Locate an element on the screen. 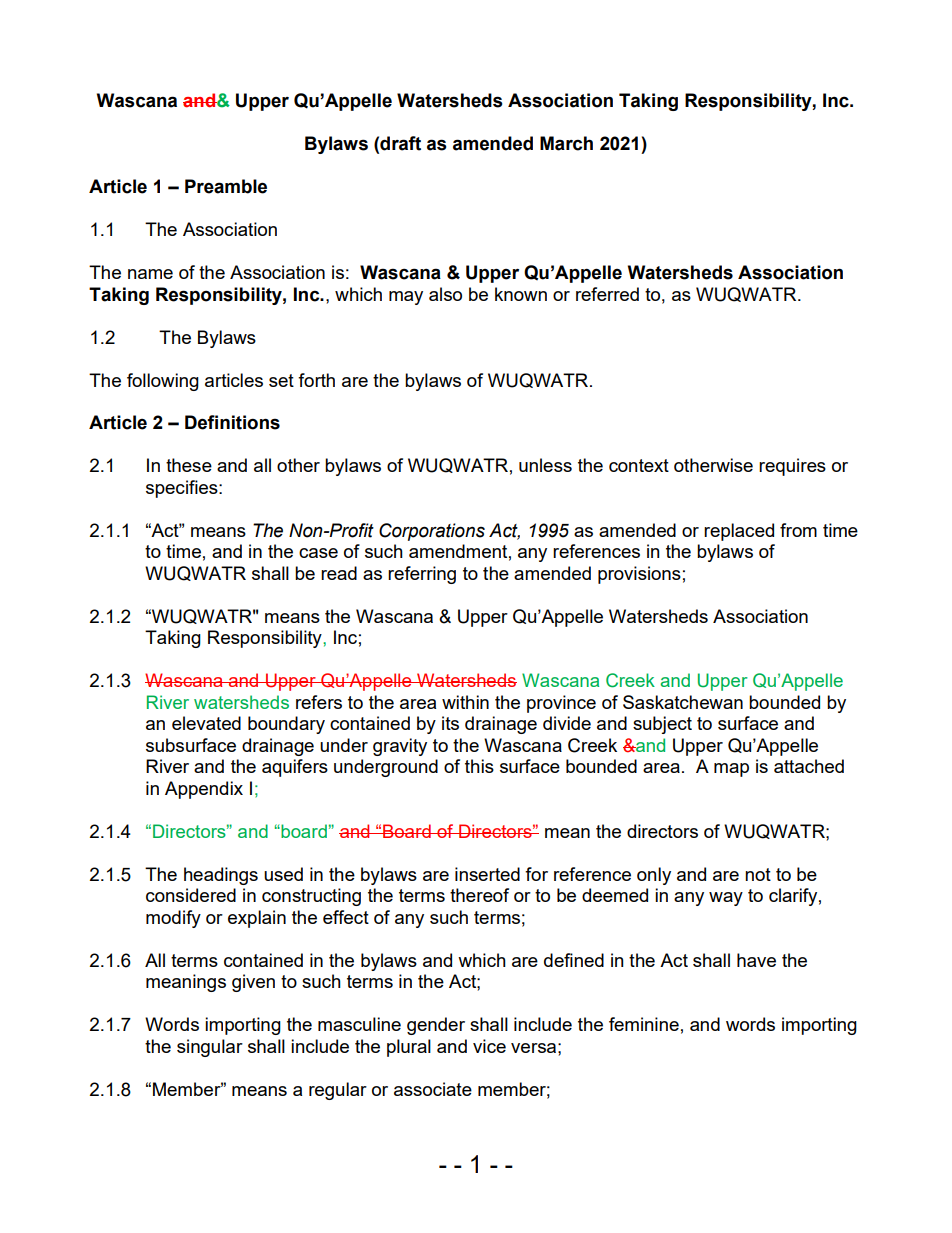  case is located at coordinates (318, 553).
